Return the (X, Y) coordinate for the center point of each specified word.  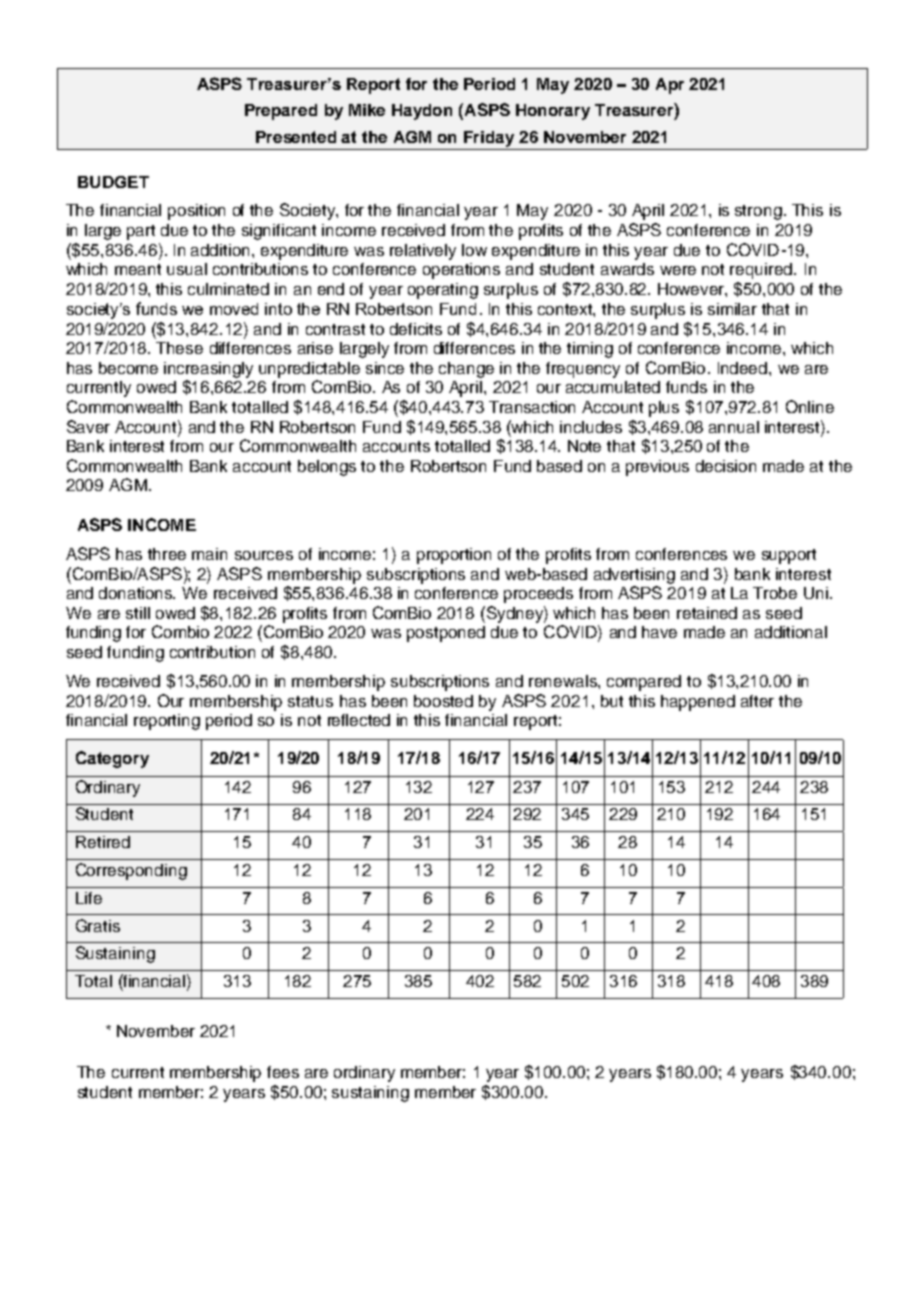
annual (734, 427)
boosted (443, 701)
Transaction (532, 407)
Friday (489, 139)
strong (758, 212)
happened (698, 703)
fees (283, 1072)
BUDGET (113, 182)
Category (112, 759)
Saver (88, 426)
